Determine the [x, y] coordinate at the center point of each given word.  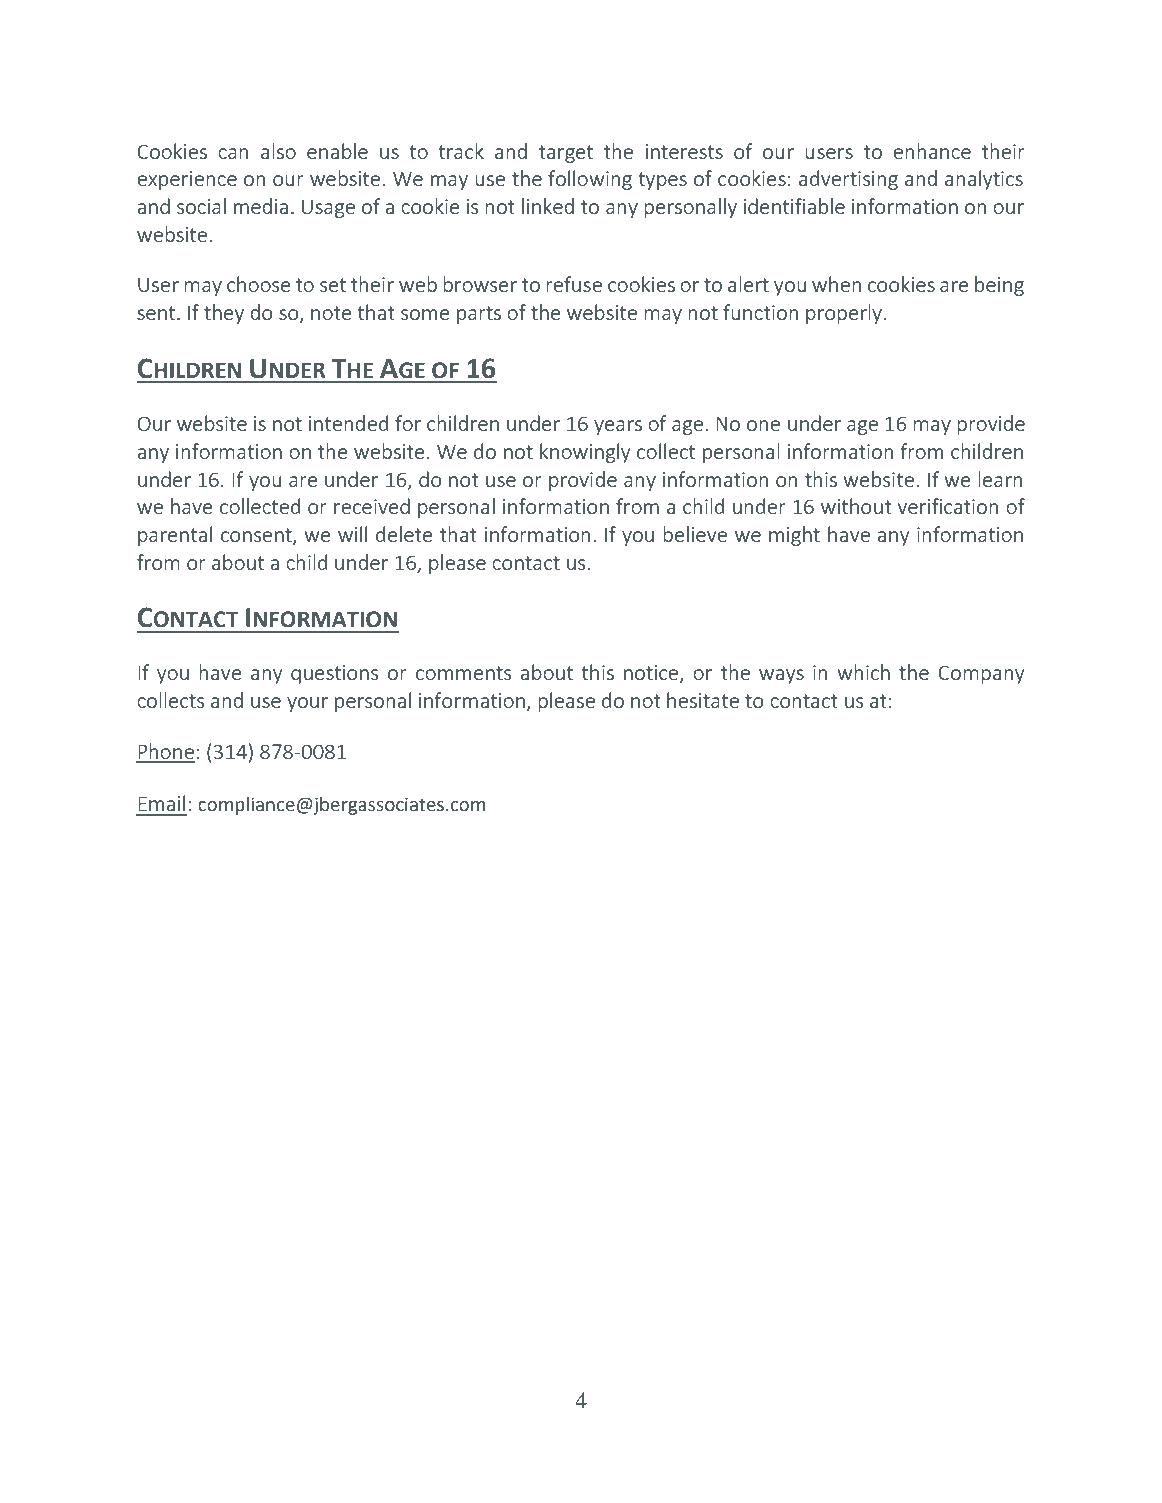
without [856, 506]
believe [695, 534]
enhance [932, 151]
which [863, 672]
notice [652, 674]
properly [845, 314]
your [307, 704]
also [278, 151]
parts [479, 315]
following [590, 180]
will [352, 534]
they [224, 314]
